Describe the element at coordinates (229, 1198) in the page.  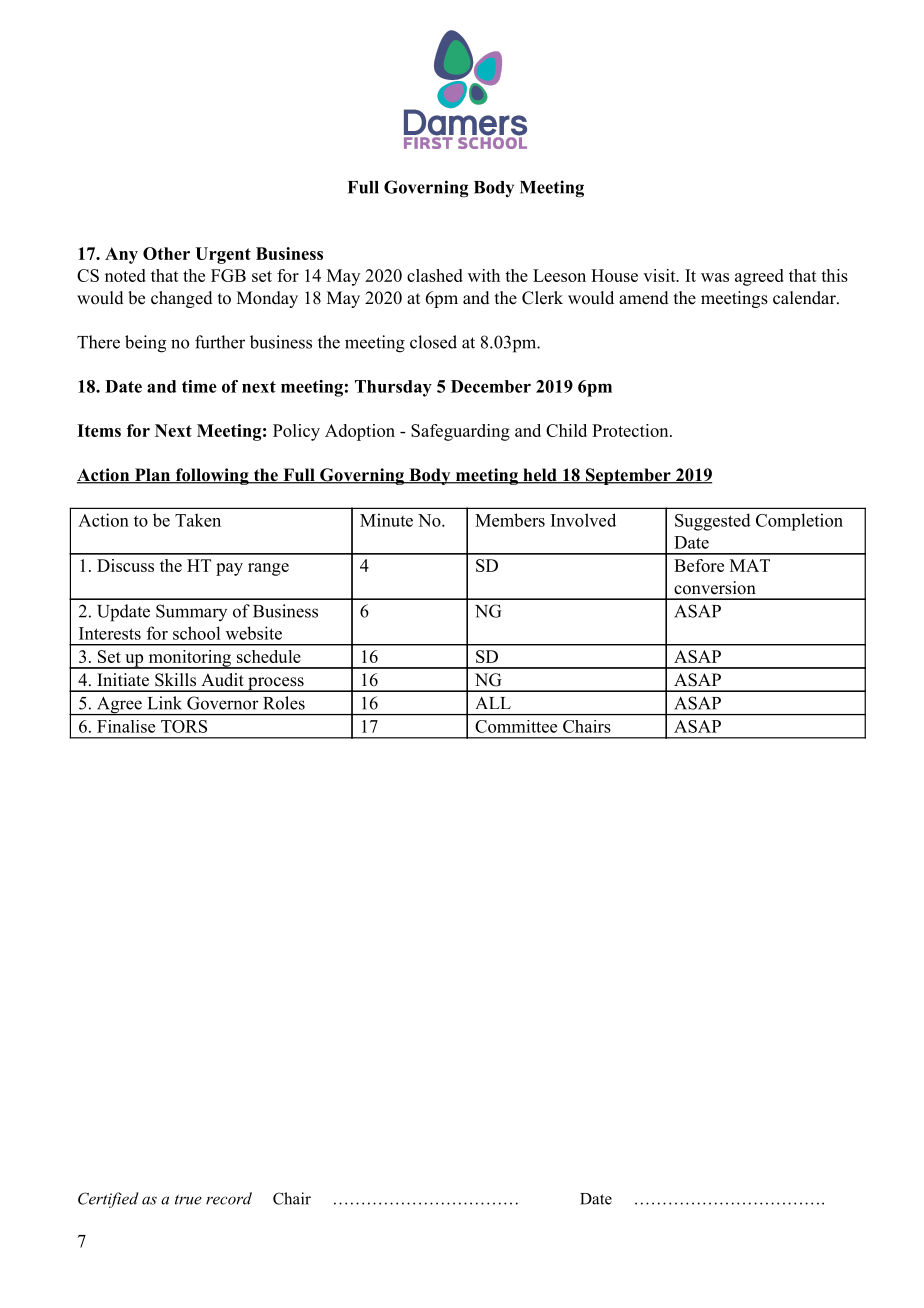
I see `record` at that location.
